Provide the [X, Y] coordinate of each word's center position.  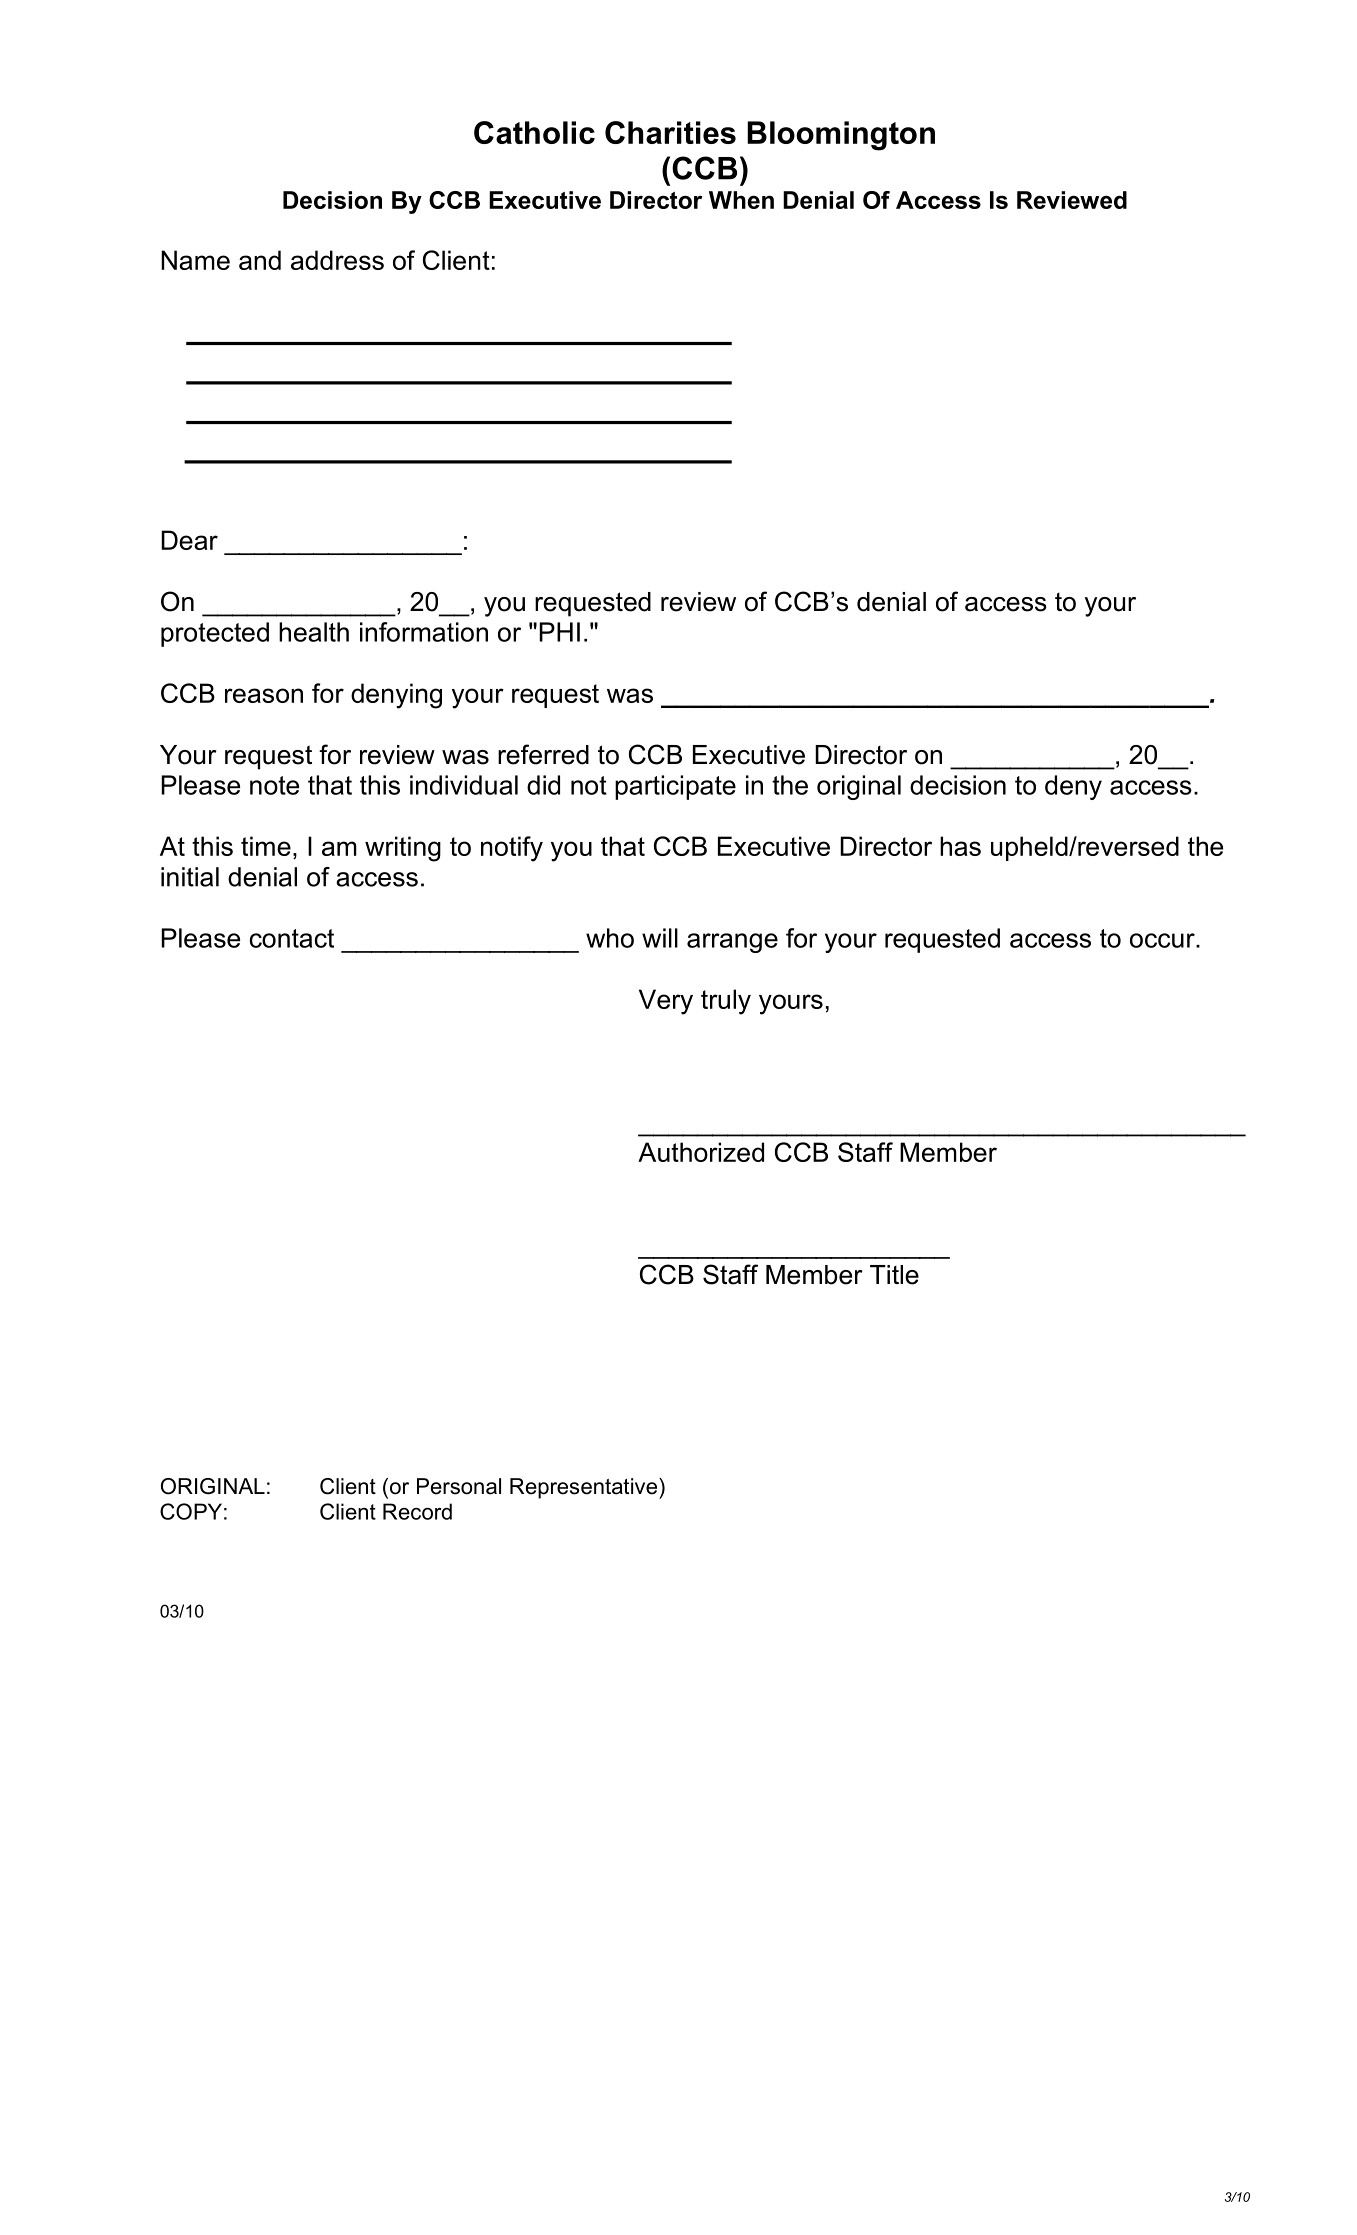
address [337, 260]
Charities [670, 132]
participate [675, 787]
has [960, 846]
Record [417, 1511]
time [266, 846]
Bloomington [841, 136]
